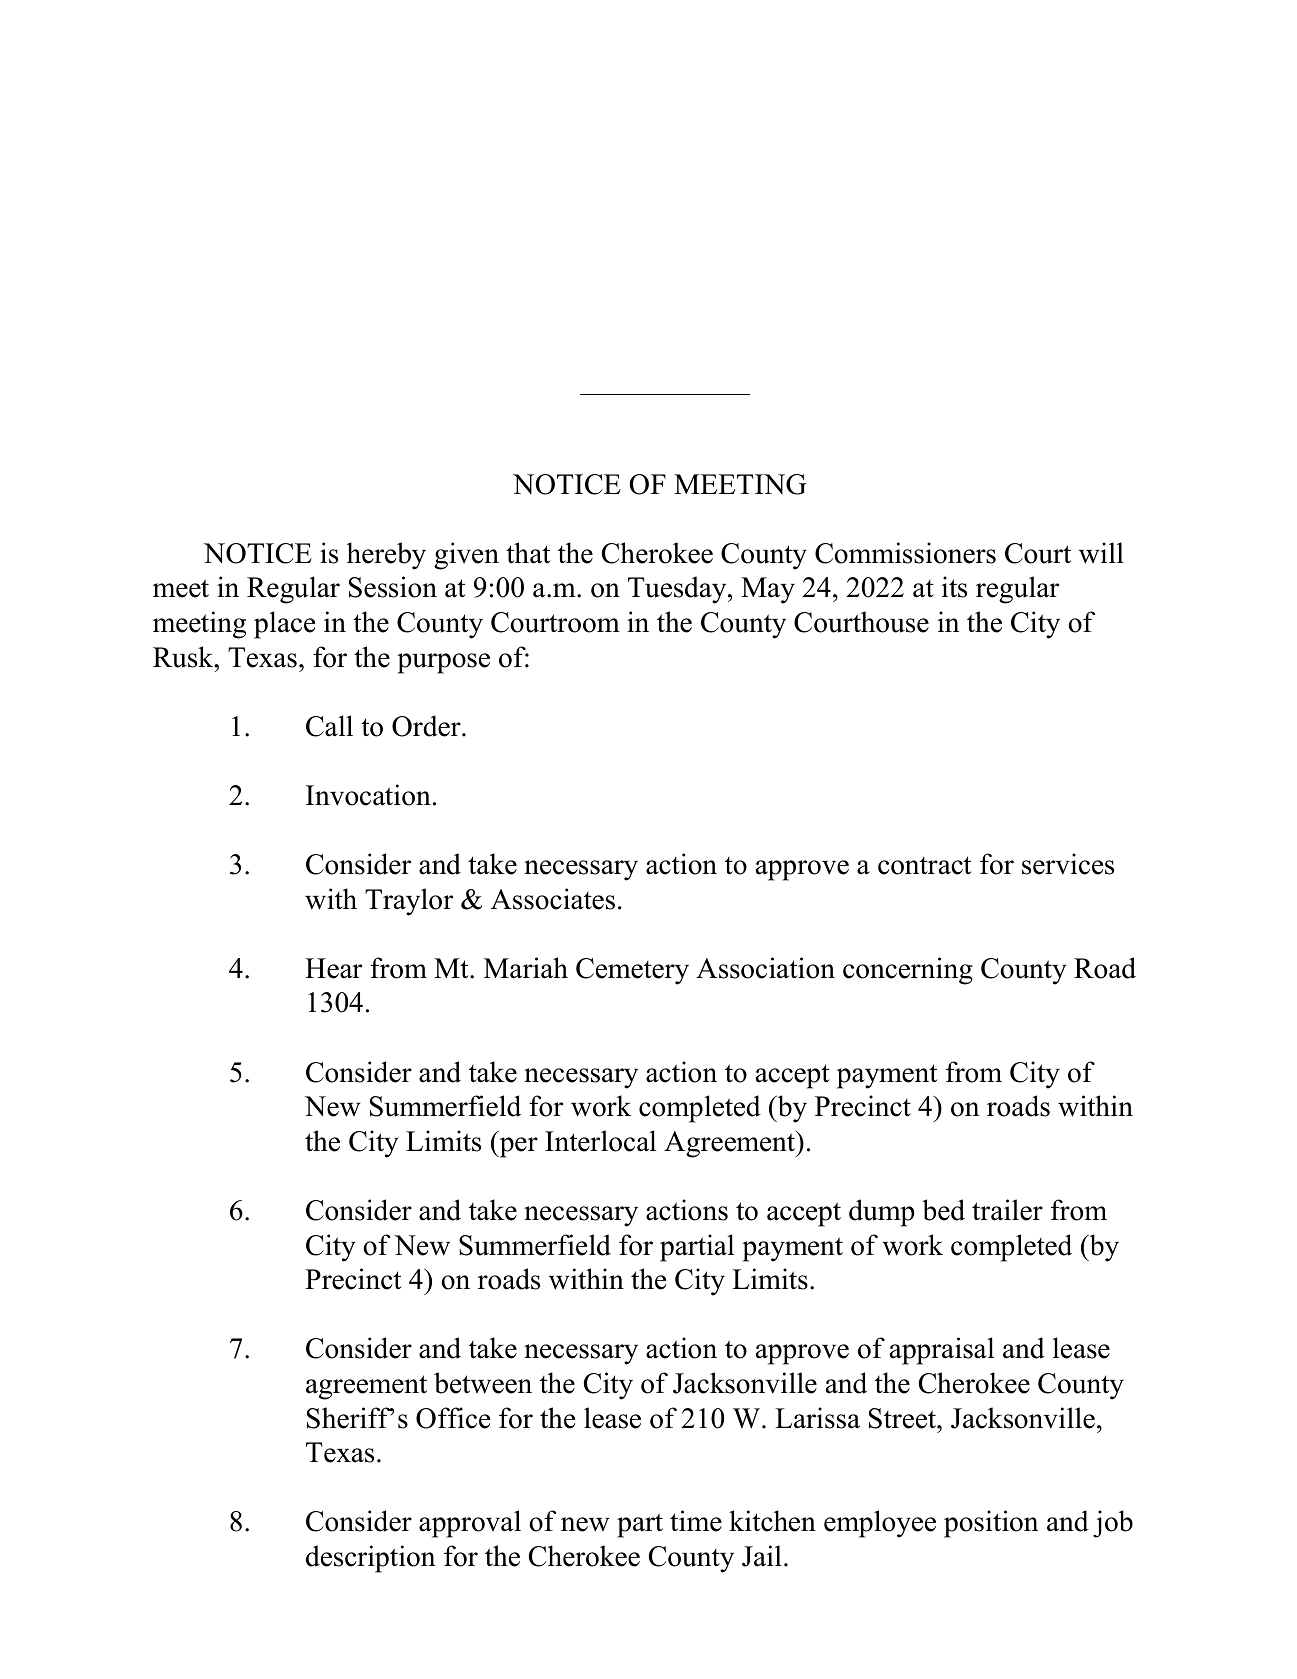 The image size is (1297, 1679). I want to click on dump, so click(881, 1213).
